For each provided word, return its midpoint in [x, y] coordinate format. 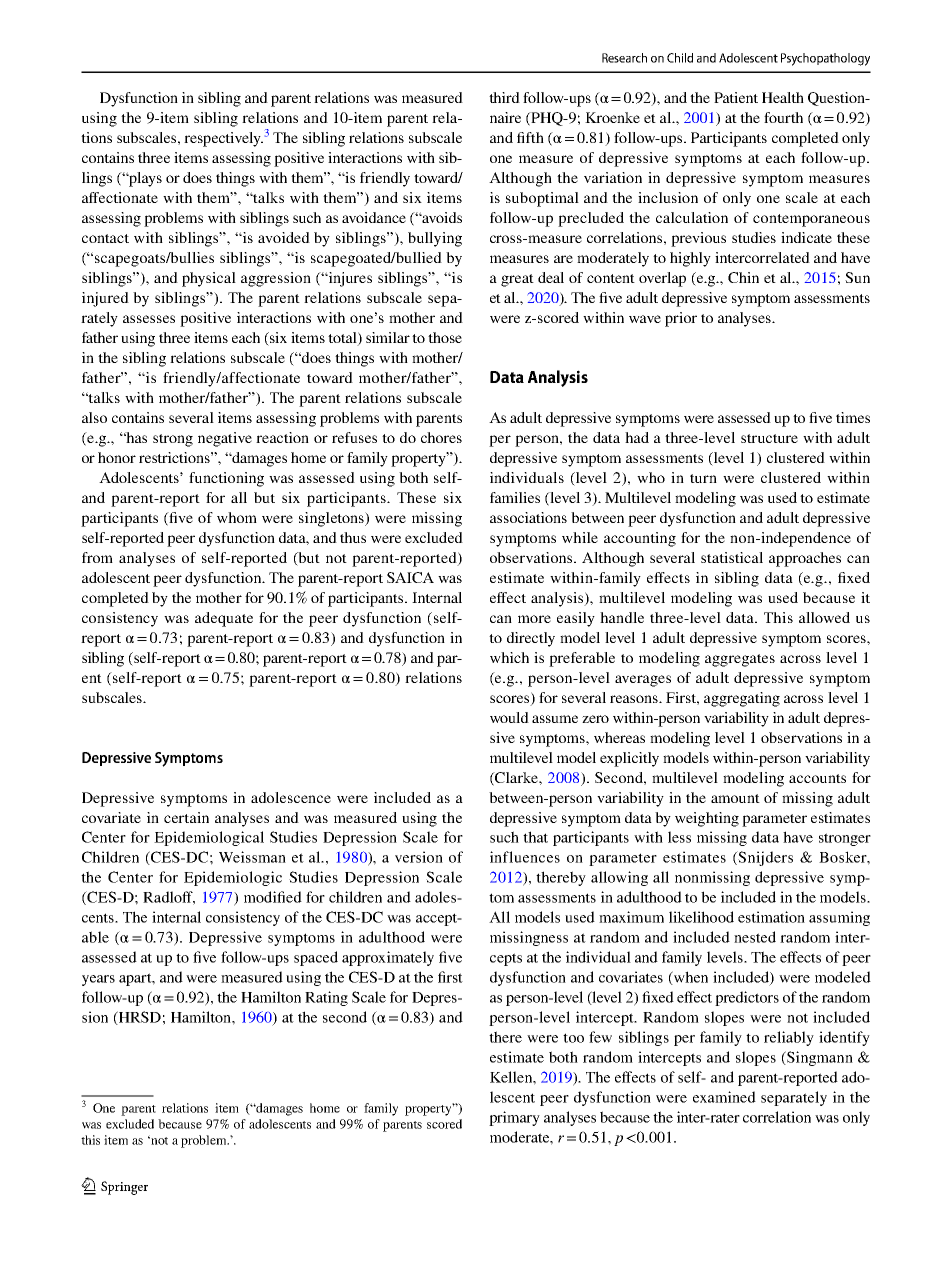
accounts [817, 778]
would [509, 717]
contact [105, 238]
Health [783, 97]
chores [441, 437]
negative [225, 439]
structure [769, 438]
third [504, 97]
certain [186, 817]
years [98, 980]
